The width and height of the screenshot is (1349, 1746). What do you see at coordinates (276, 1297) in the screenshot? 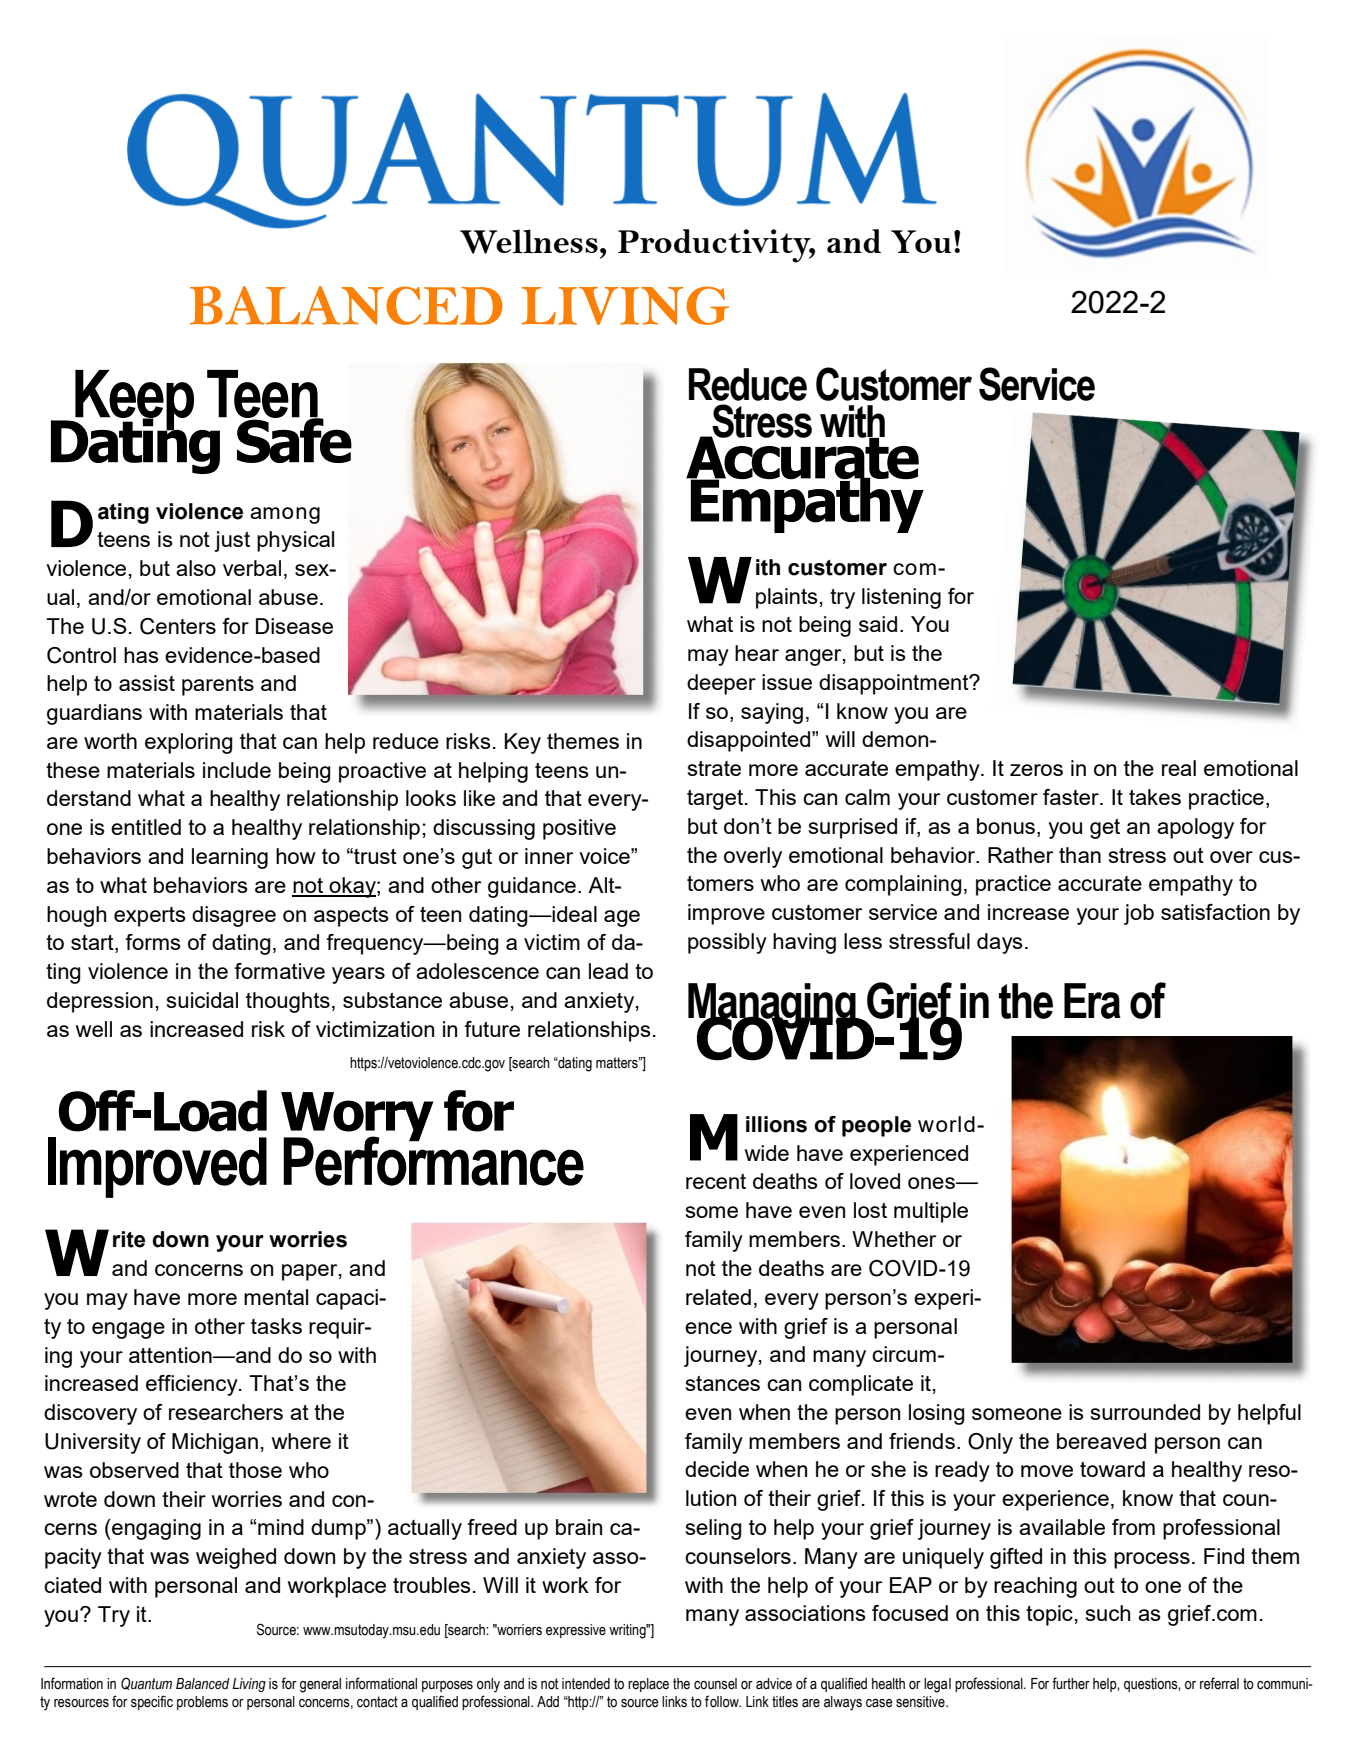
I see `mental` at bounding box center [276, 1297].
